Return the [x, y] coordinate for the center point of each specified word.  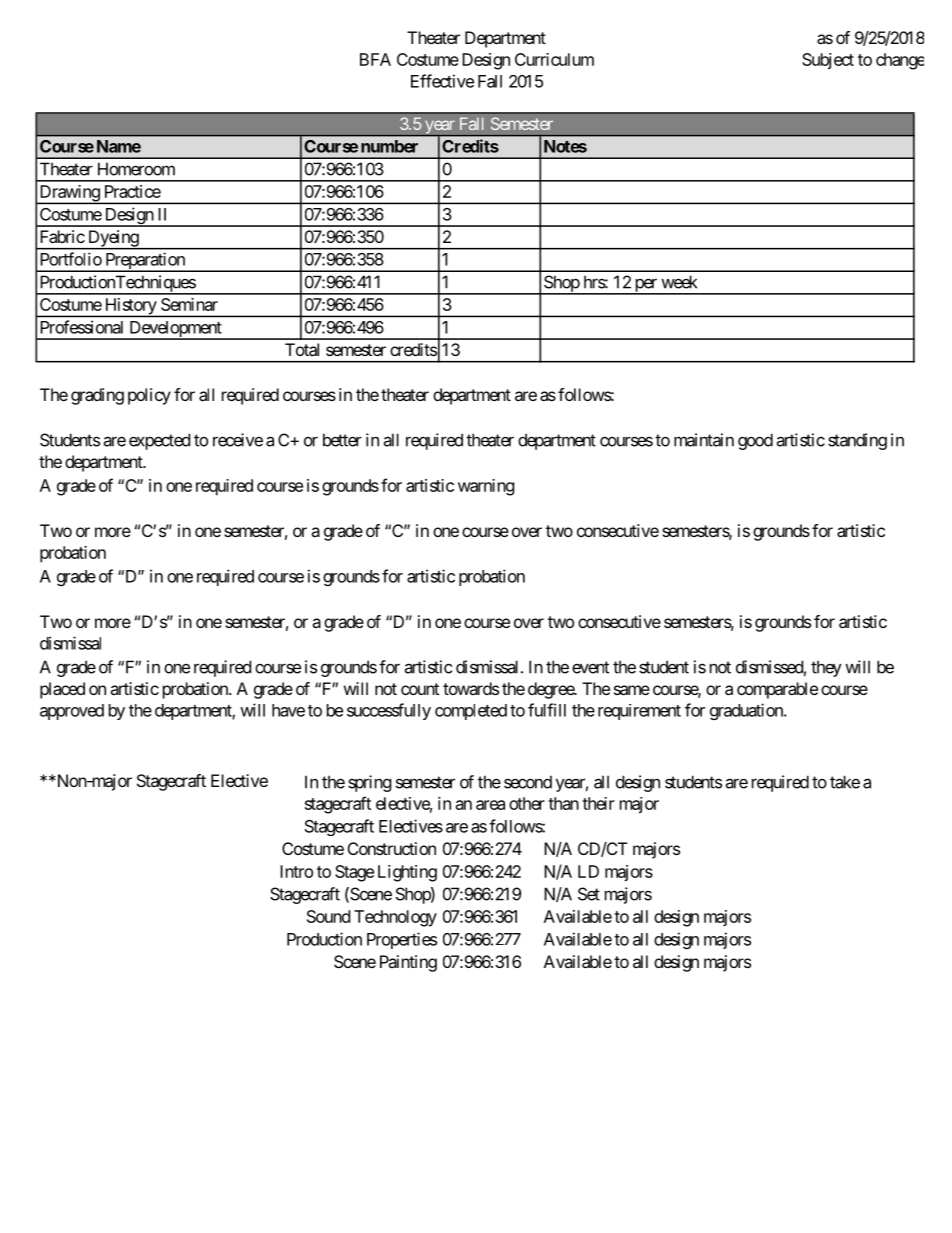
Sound [328, 916]
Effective [442, 81]
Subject [828, 61]
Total [302, 349]
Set [589, 894]
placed [62, 690]
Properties [402, 940]
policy [149, 396]
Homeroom [136, 169]
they [826, 668]
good [755, 441]
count [420, 689]
